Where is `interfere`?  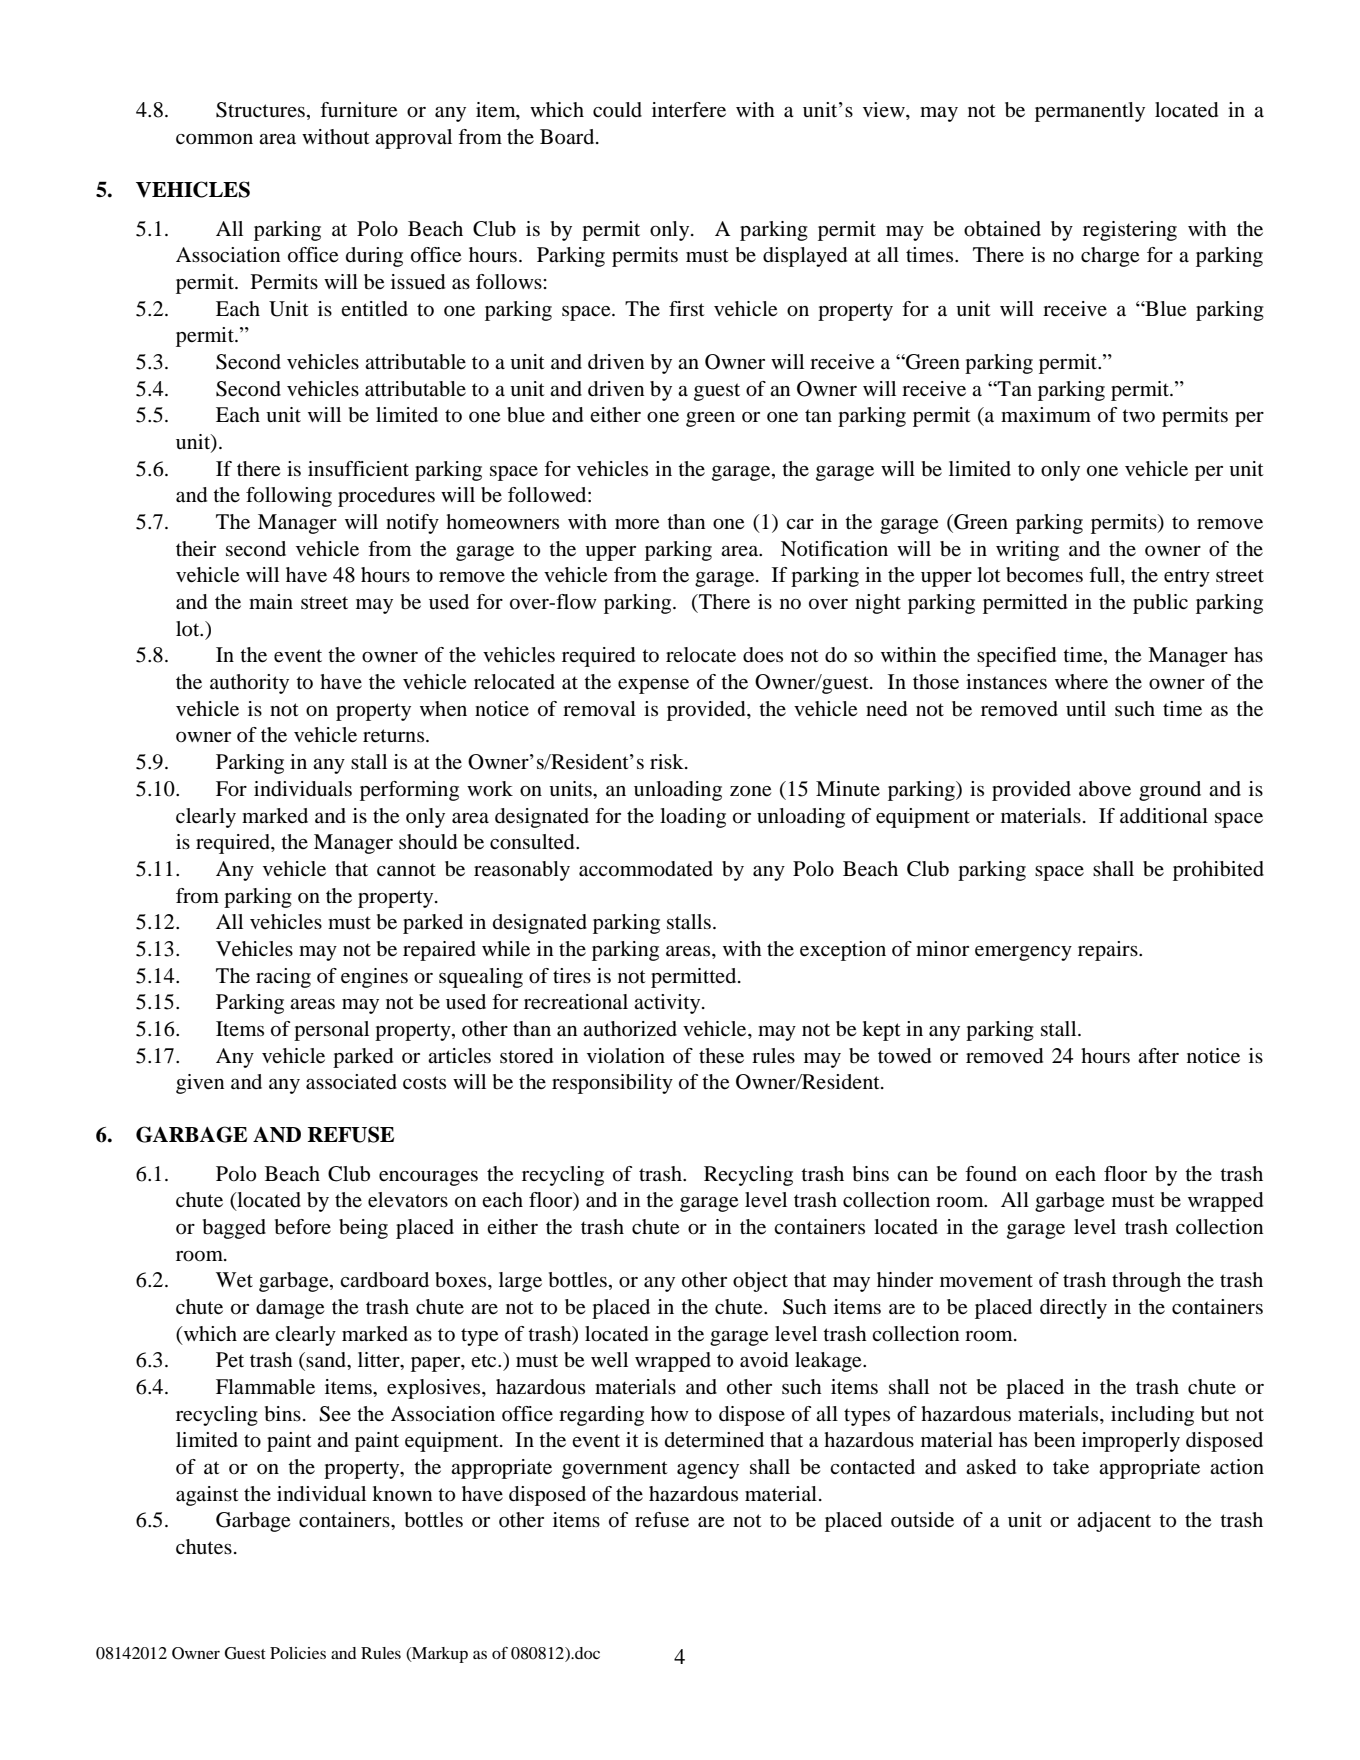 interfere is located at coordinates (689, 110).
